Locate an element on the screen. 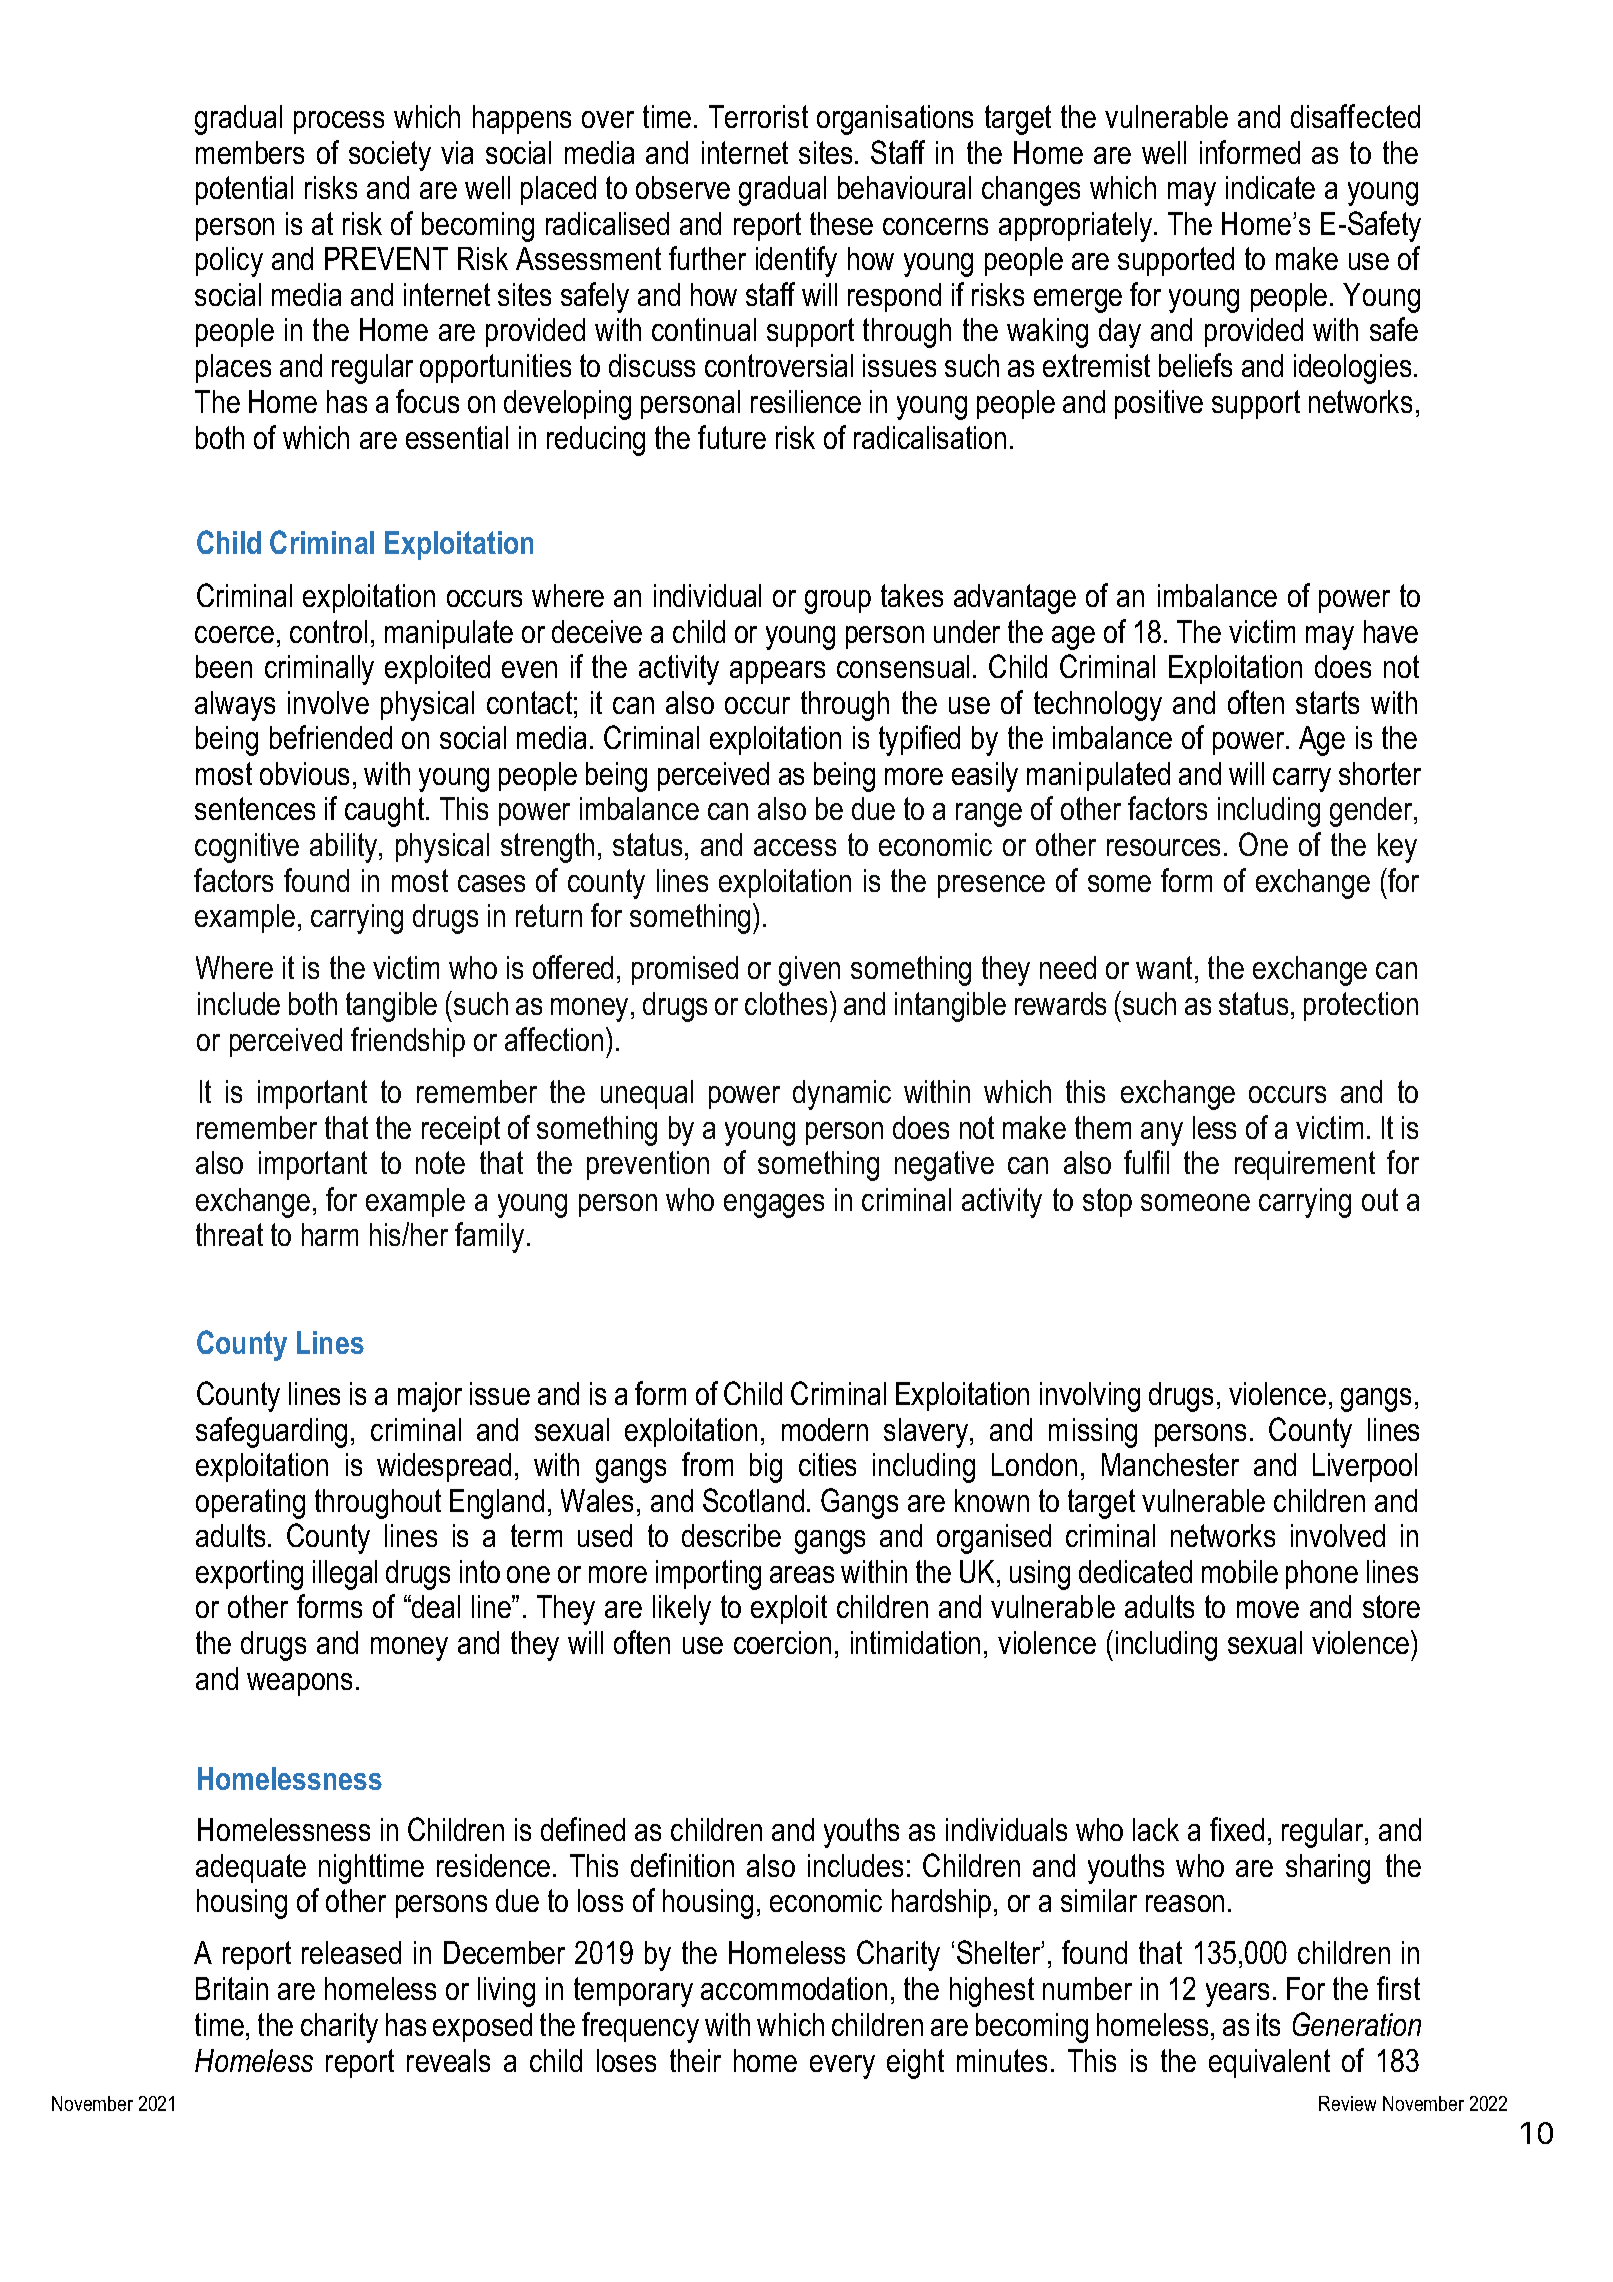 Image resolution: width=1613 pixels, height=2282 pixels. appears is located at coordinates (777, 672).
